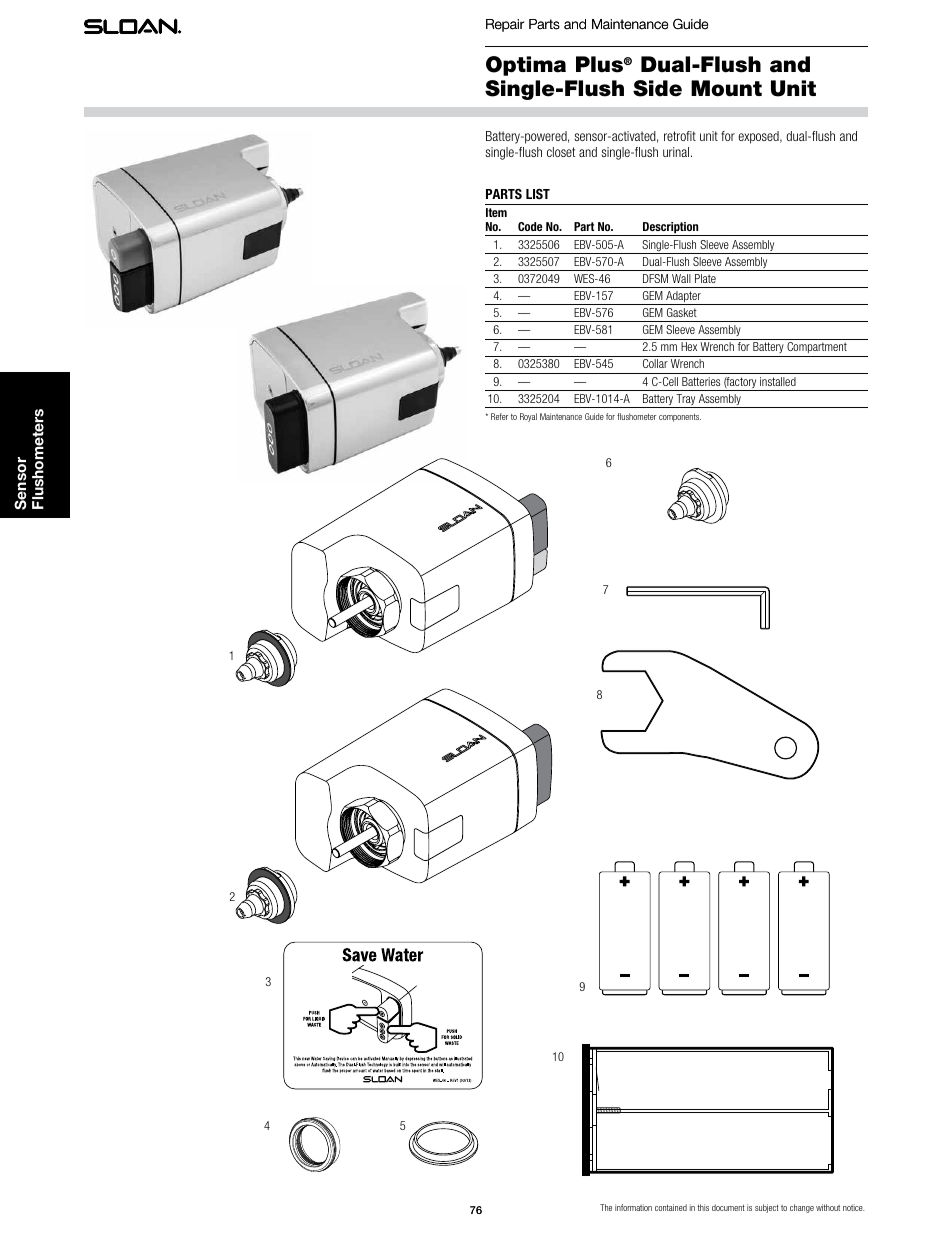 This screenshot has width=952, height=1233. Describe the element at coordinates (828, 1207) in the screenshot. I see `without` at that location.
